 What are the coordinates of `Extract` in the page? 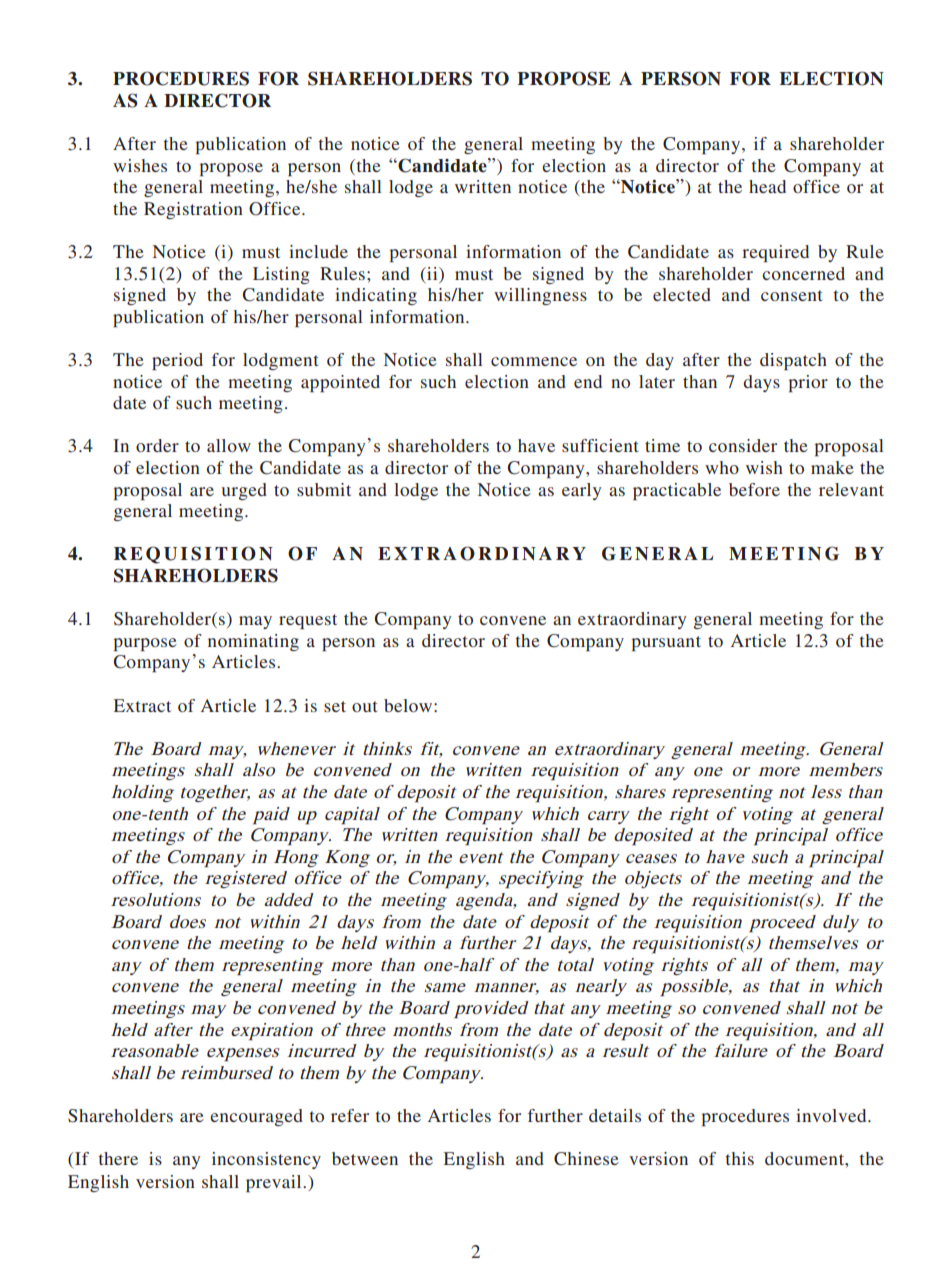 It's located at (142, 705).
